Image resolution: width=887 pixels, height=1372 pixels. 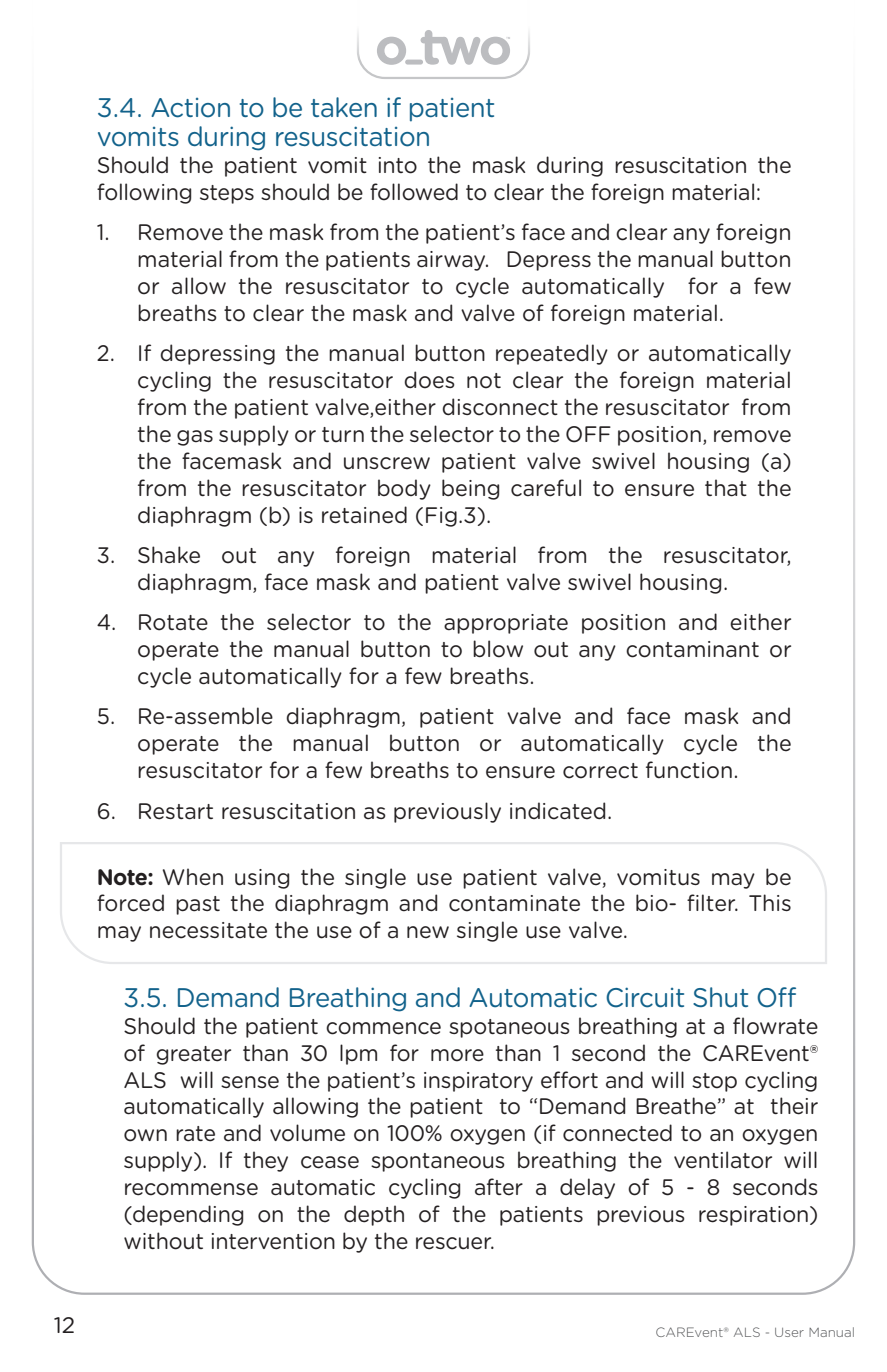 What do you see at coordinates (692, 649) in the image?
I see `contaminant` at bounding box center [692, 649].
